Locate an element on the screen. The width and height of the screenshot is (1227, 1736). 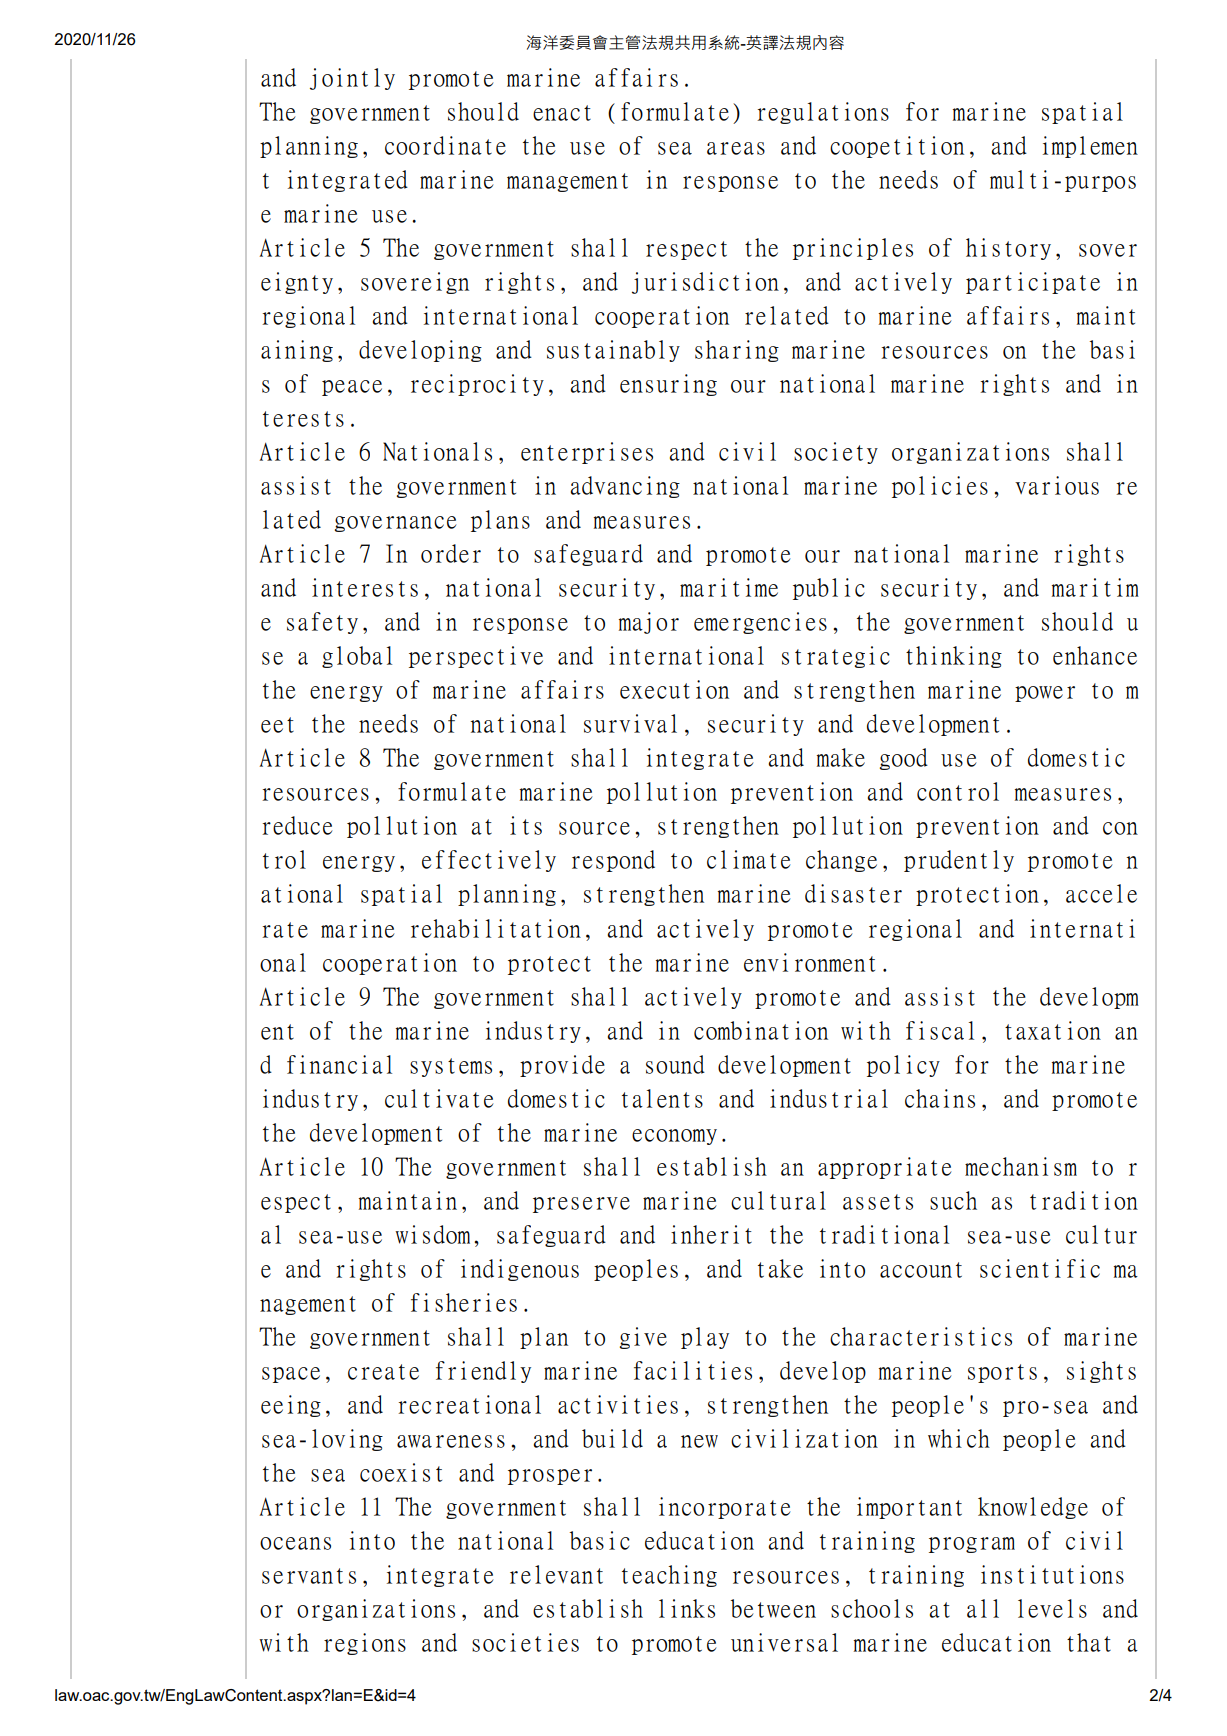
levels is located at coordinates (1052, 1608).
